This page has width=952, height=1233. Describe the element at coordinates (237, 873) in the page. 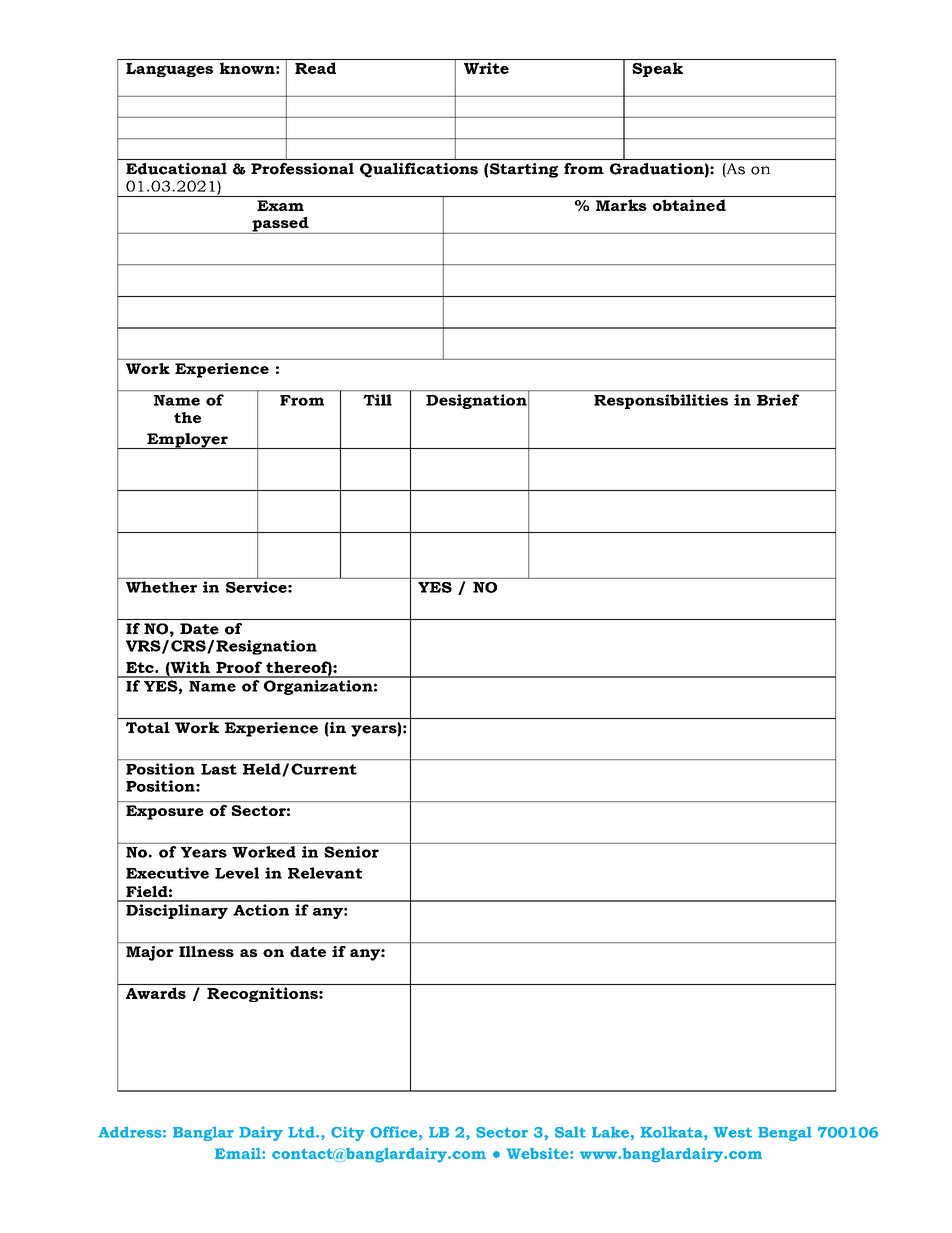

I see `Level` at that location.
